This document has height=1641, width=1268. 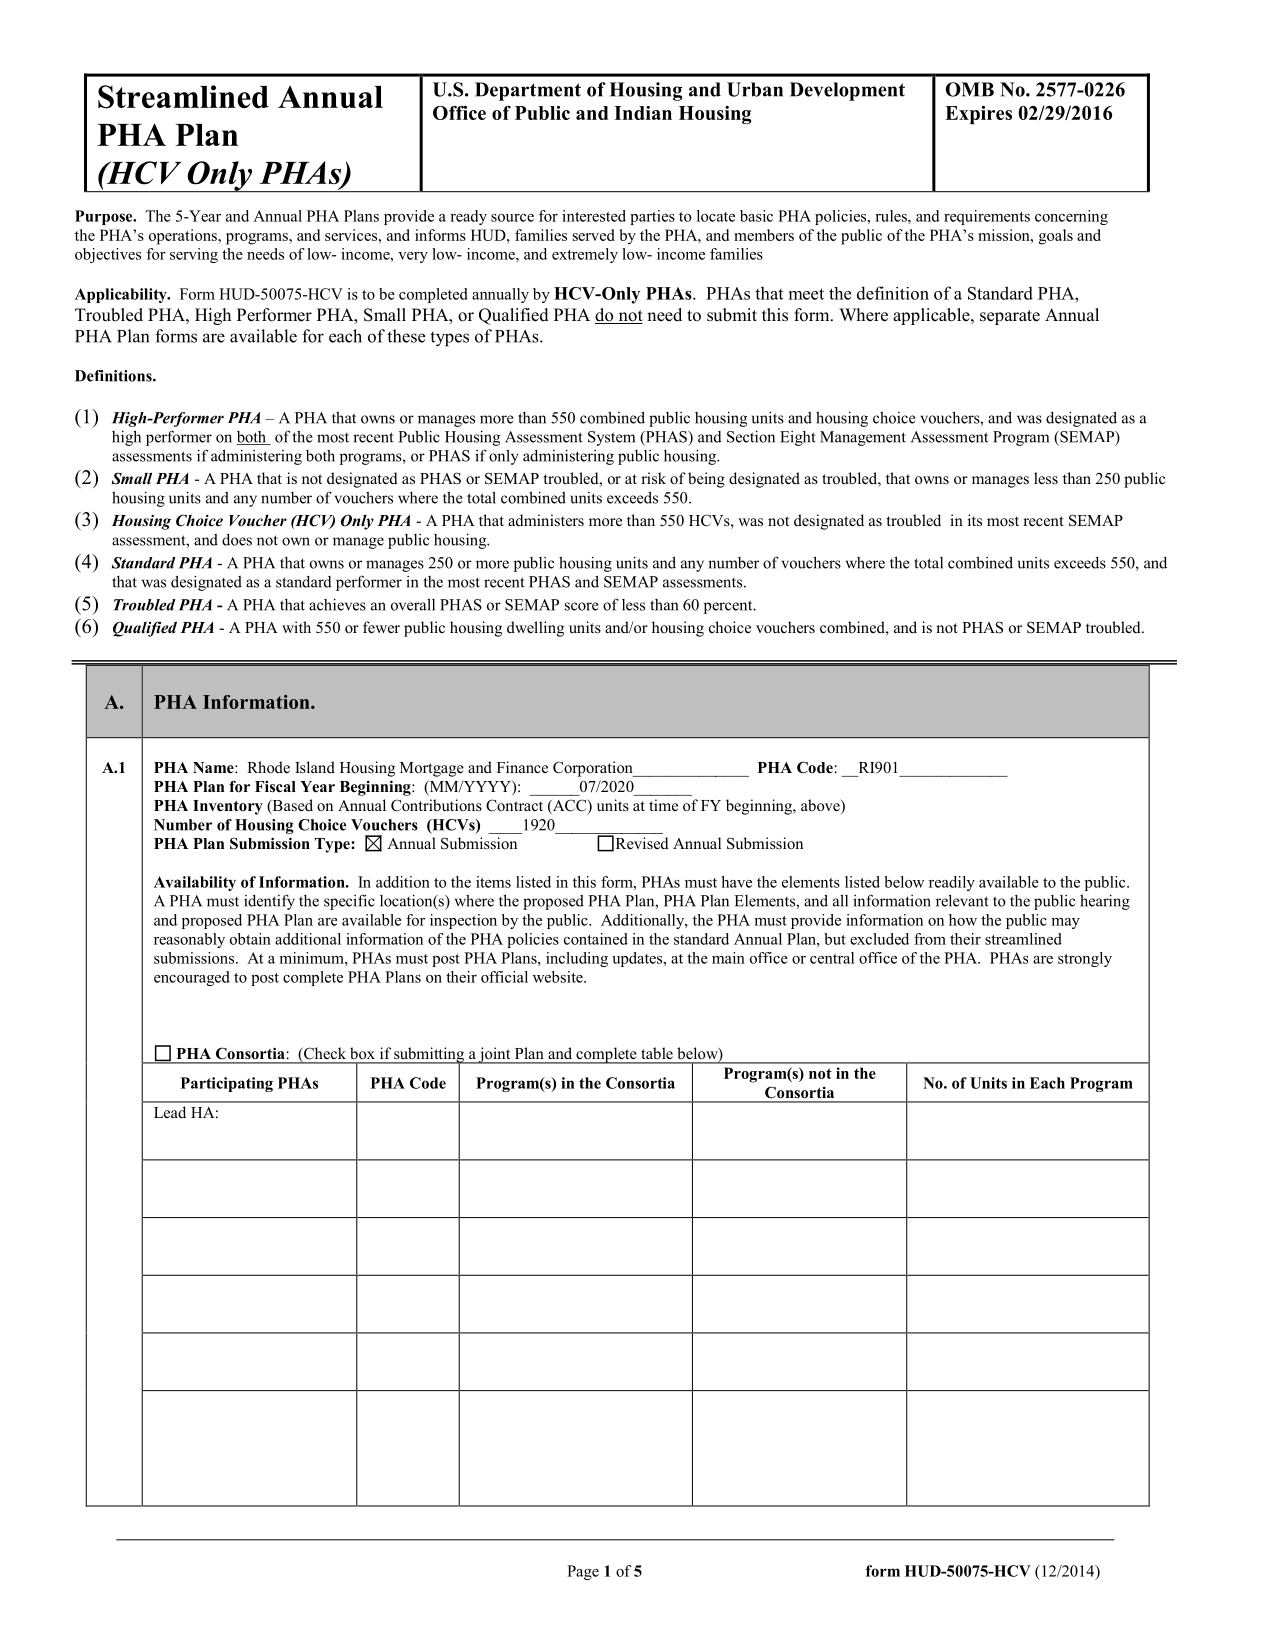 What do you see at coordinates (611, 438) in the document?
I see `System` at bounding box center [611, 438].
